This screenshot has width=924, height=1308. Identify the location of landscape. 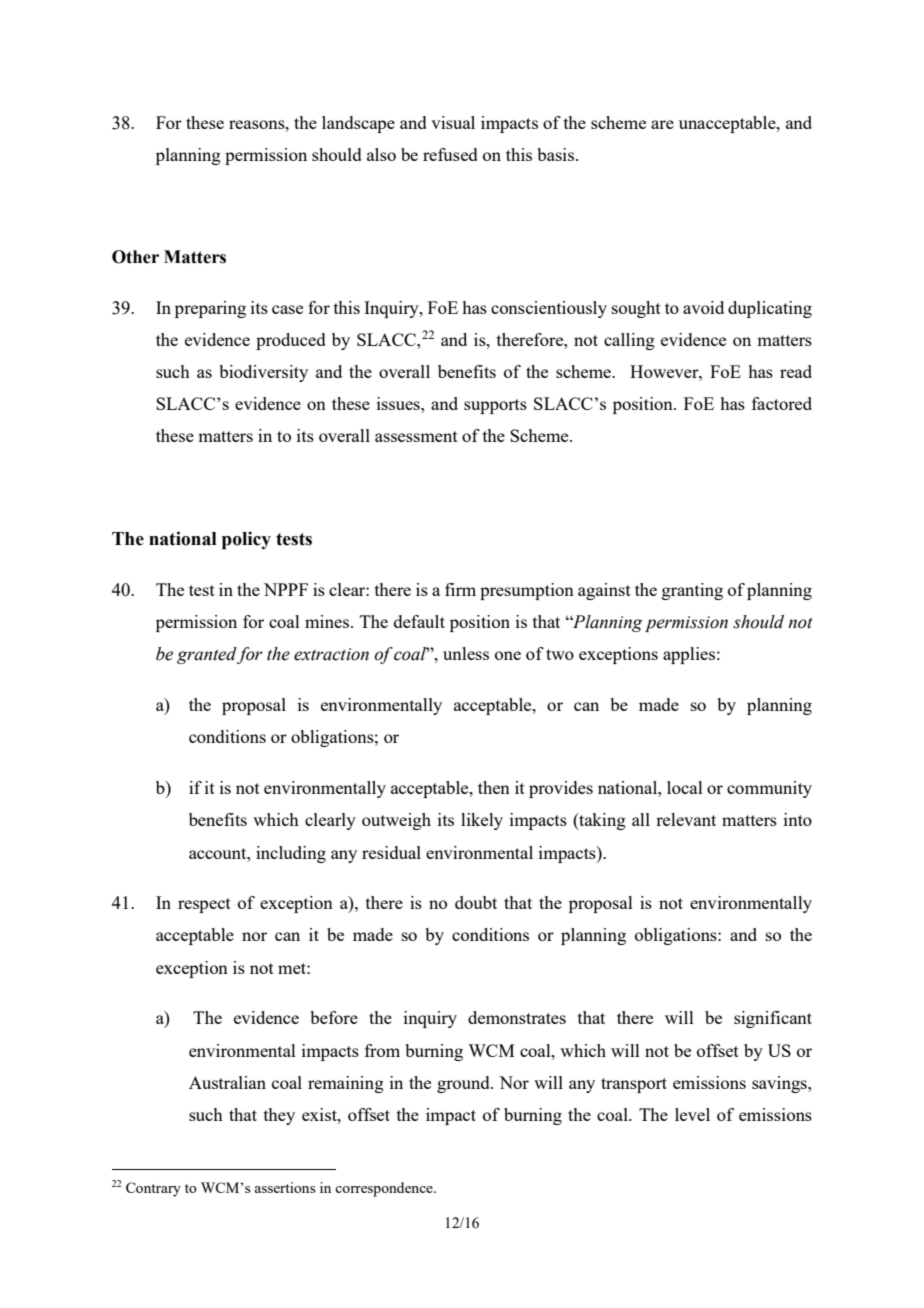
(358, 124).
